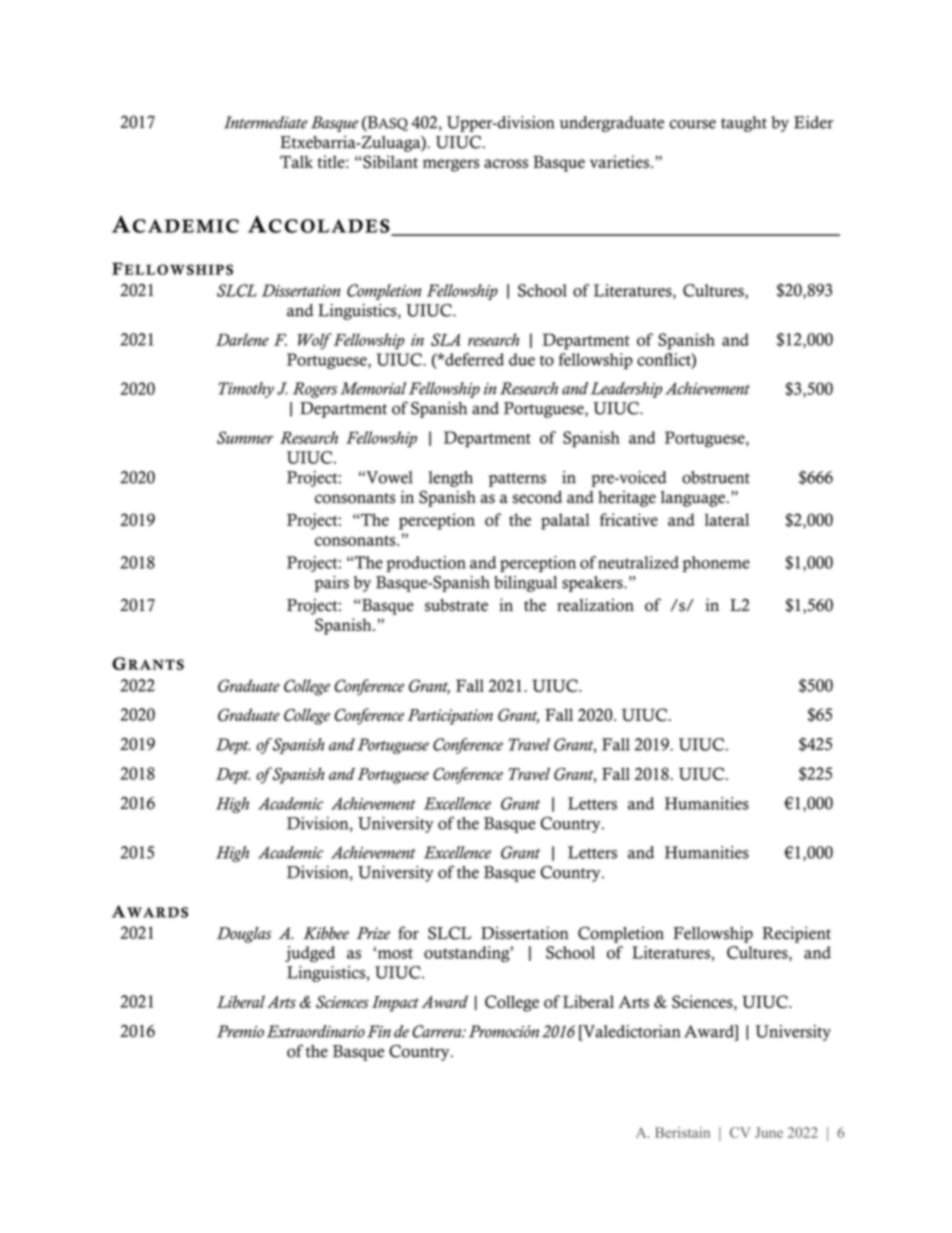 The image size is (952, 1233). I want to click on taught, so click(744, 124).
